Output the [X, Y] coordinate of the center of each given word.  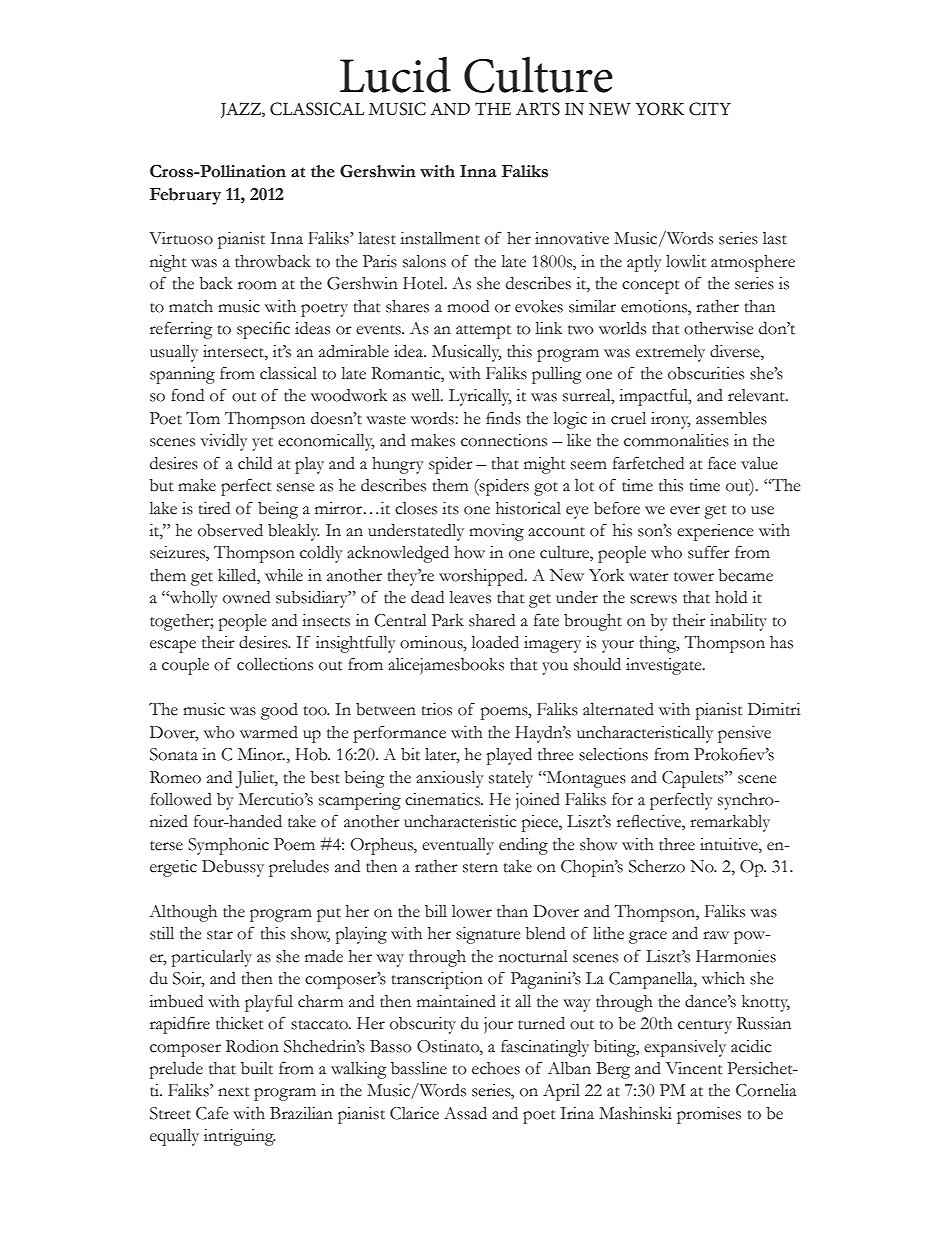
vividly [224, 442]
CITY [710, 109]
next [234, 1092]
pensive [744, 734]
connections [504, 440]
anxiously [450, 779]
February [185, 196]
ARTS [538, 109]
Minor [261, 754]
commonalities [676, 440]
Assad [465, 1113]
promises [709, 1115]
